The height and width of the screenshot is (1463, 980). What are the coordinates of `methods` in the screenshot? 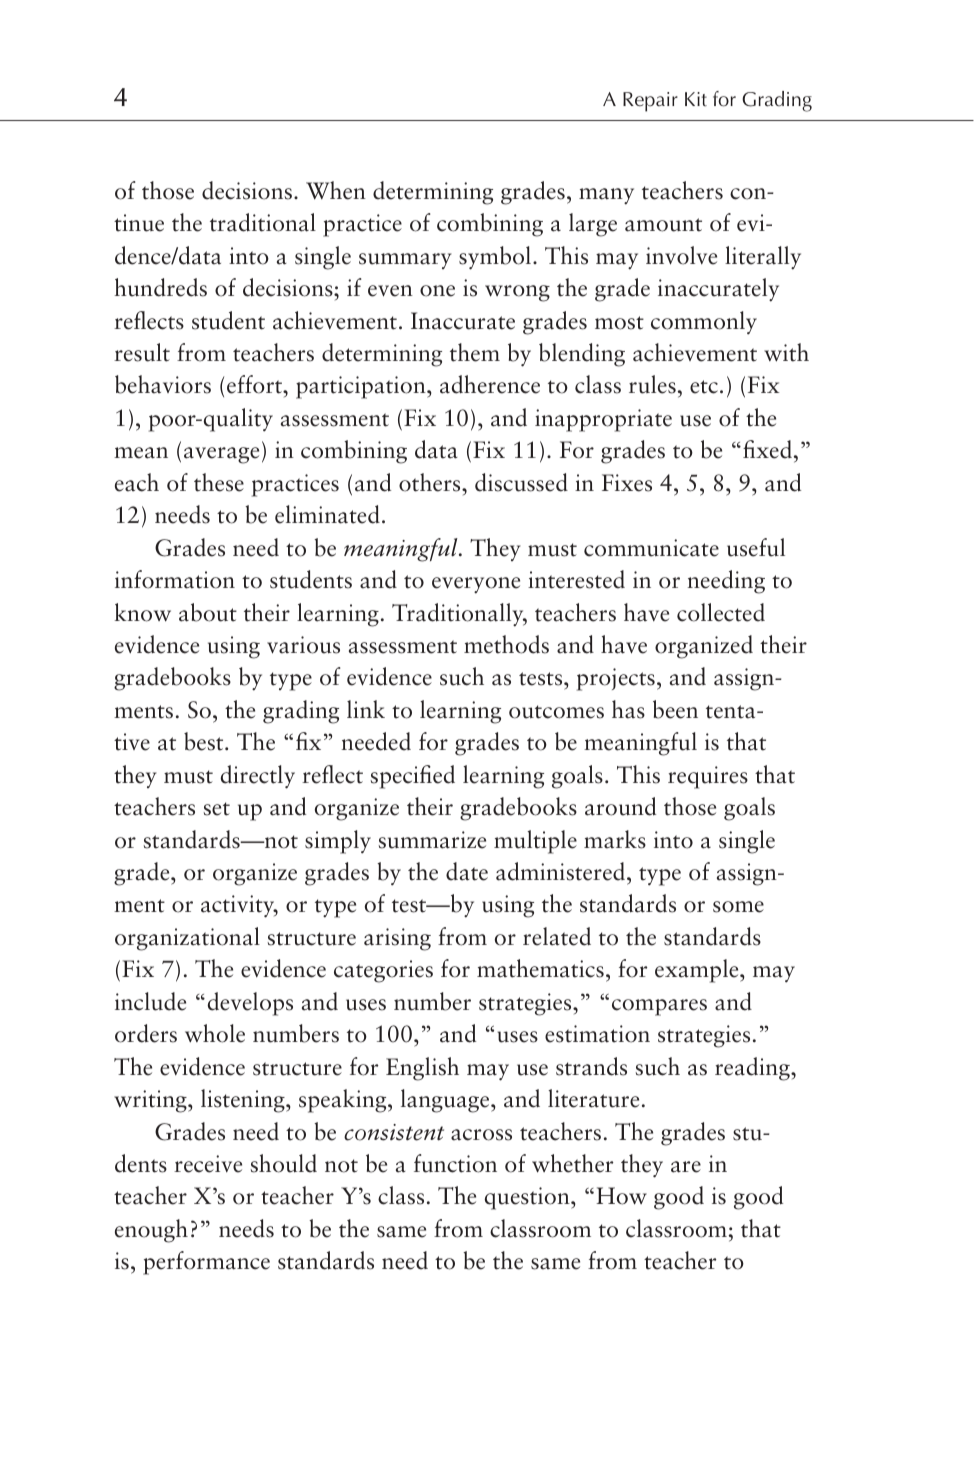 It's located at (506, 644).
